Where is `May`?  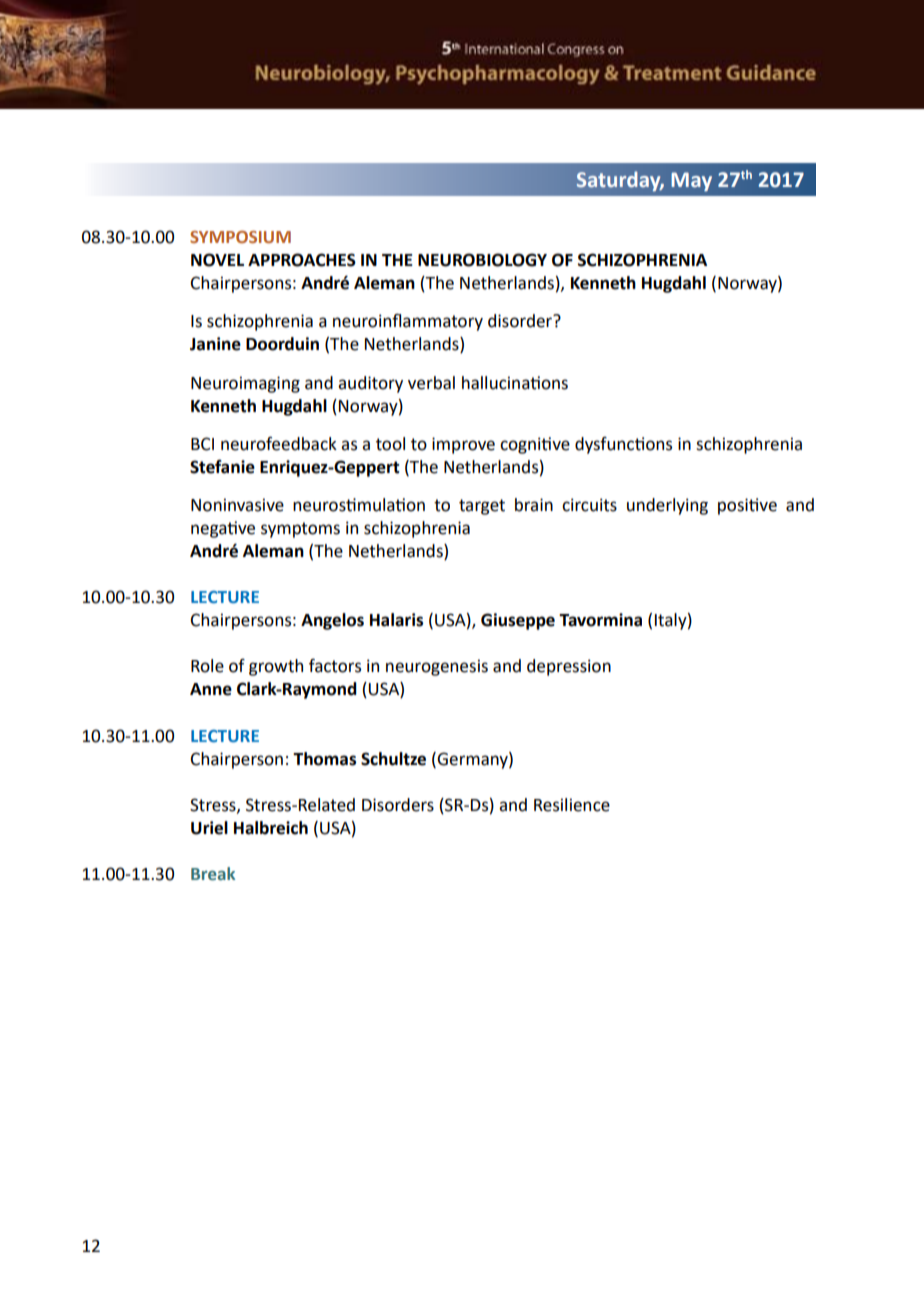 May is located at coordinates (691, 181).
